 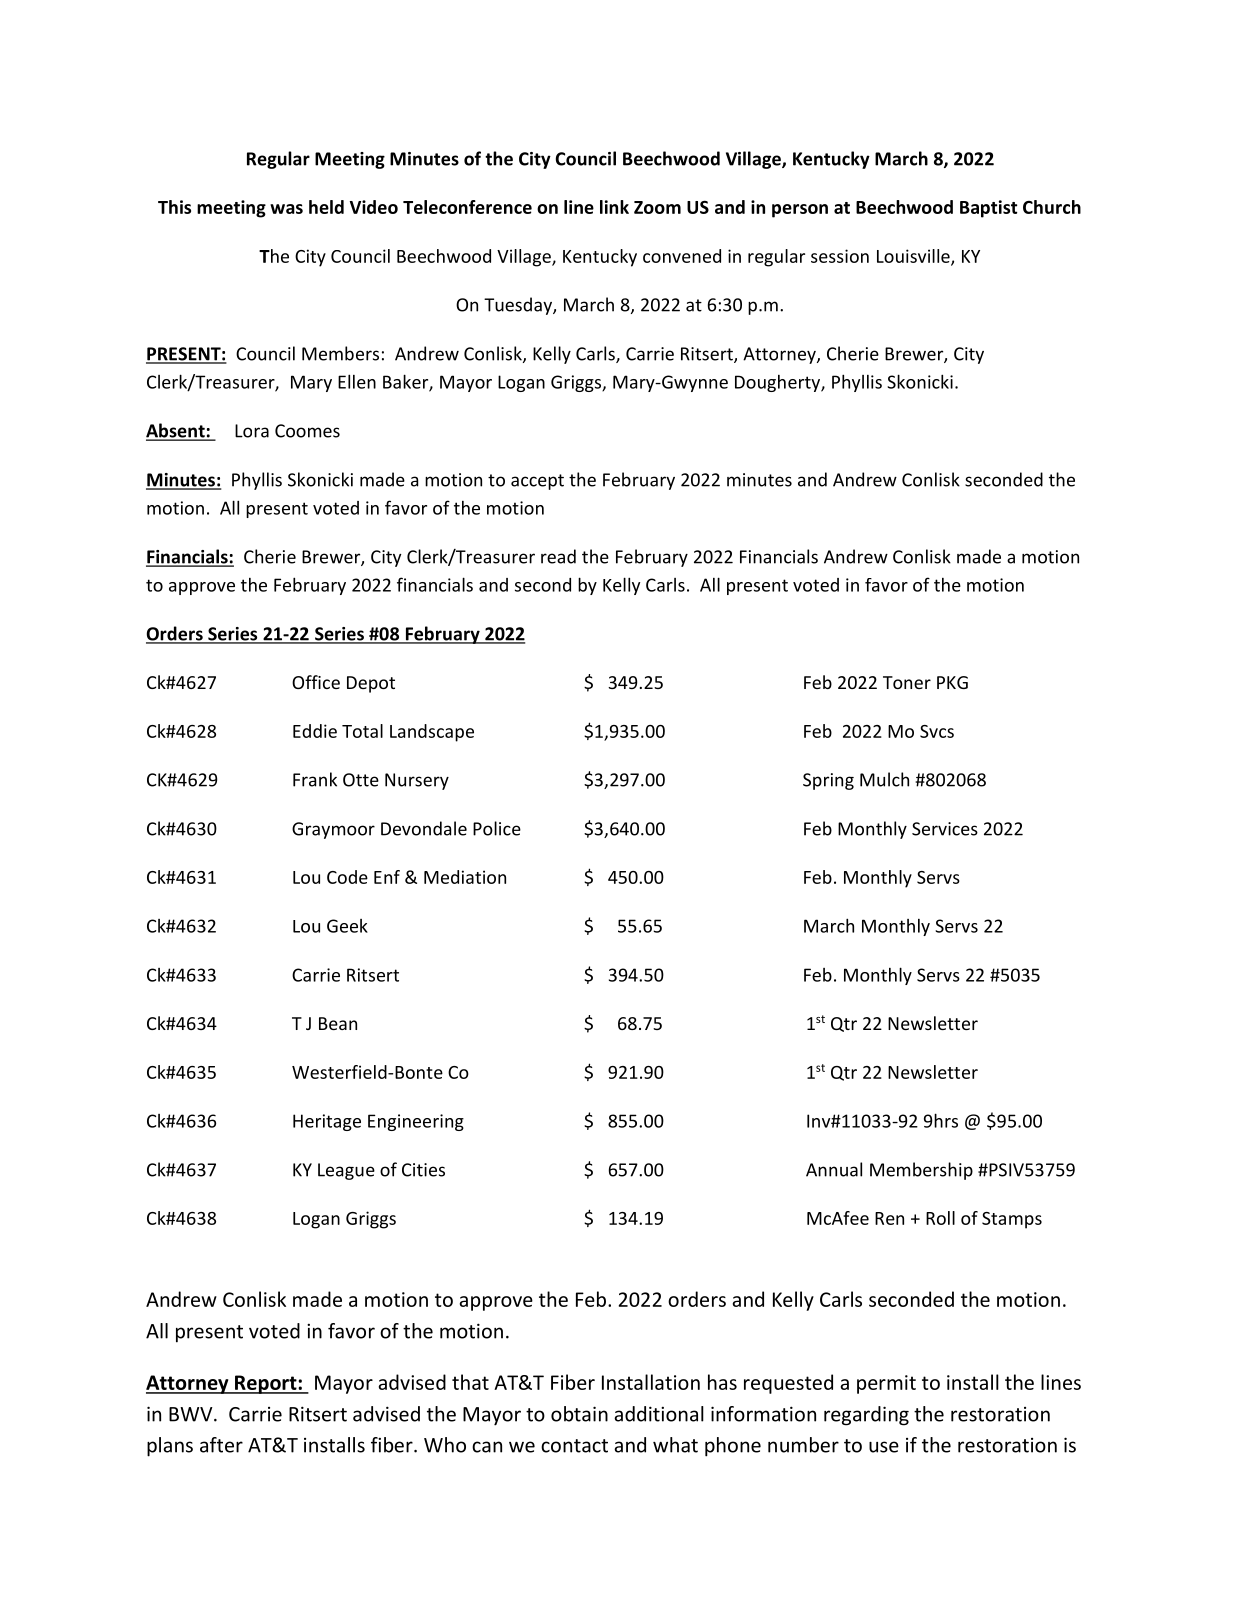 What do you see at coordinates (914, 257) in the screenshot?
I see `Louisville` at bounding box center [914, 257].
